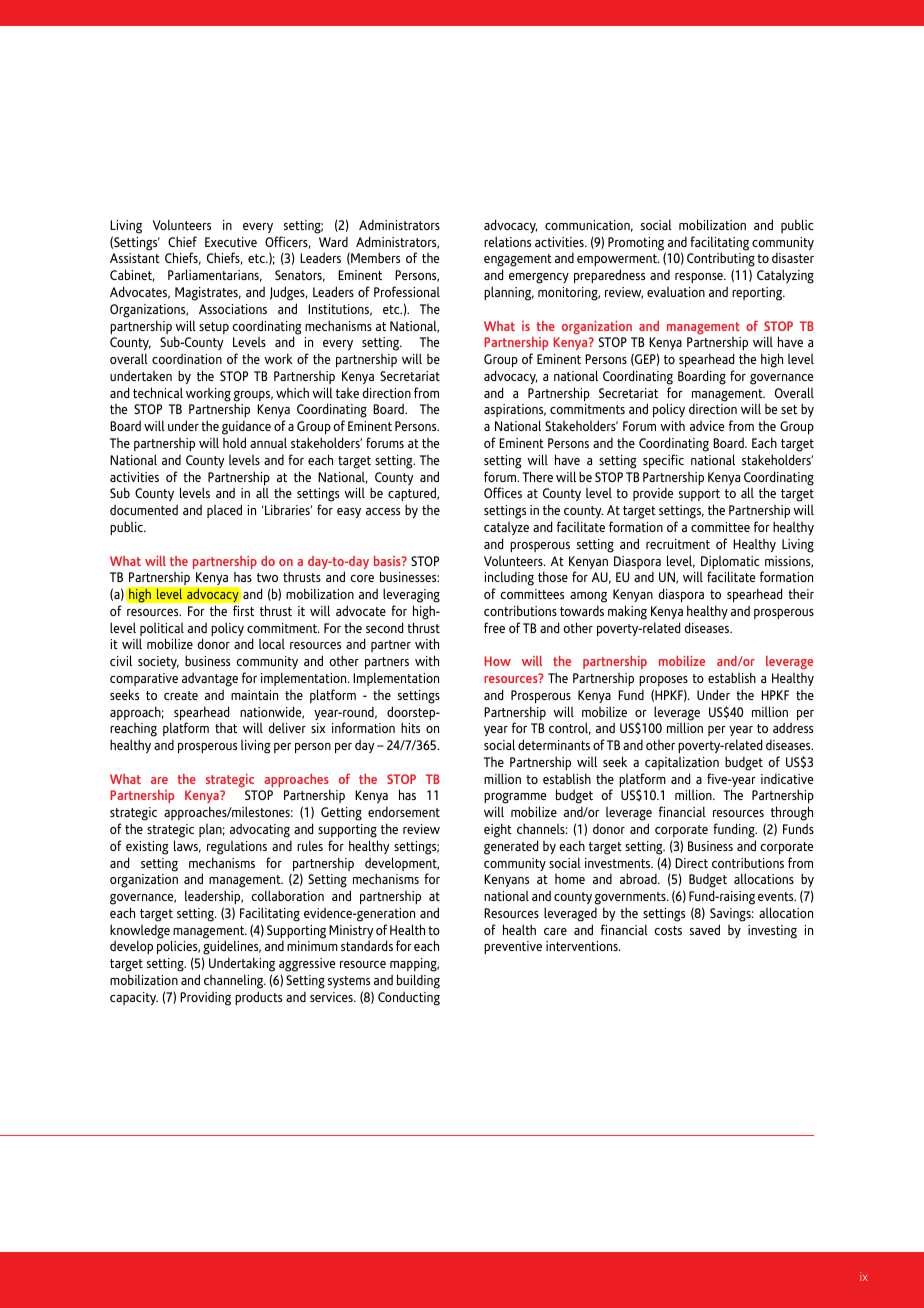  What do you see at coordinates (235, 981) in the page?
I see `channeling` at bounding box center [235, 981].
